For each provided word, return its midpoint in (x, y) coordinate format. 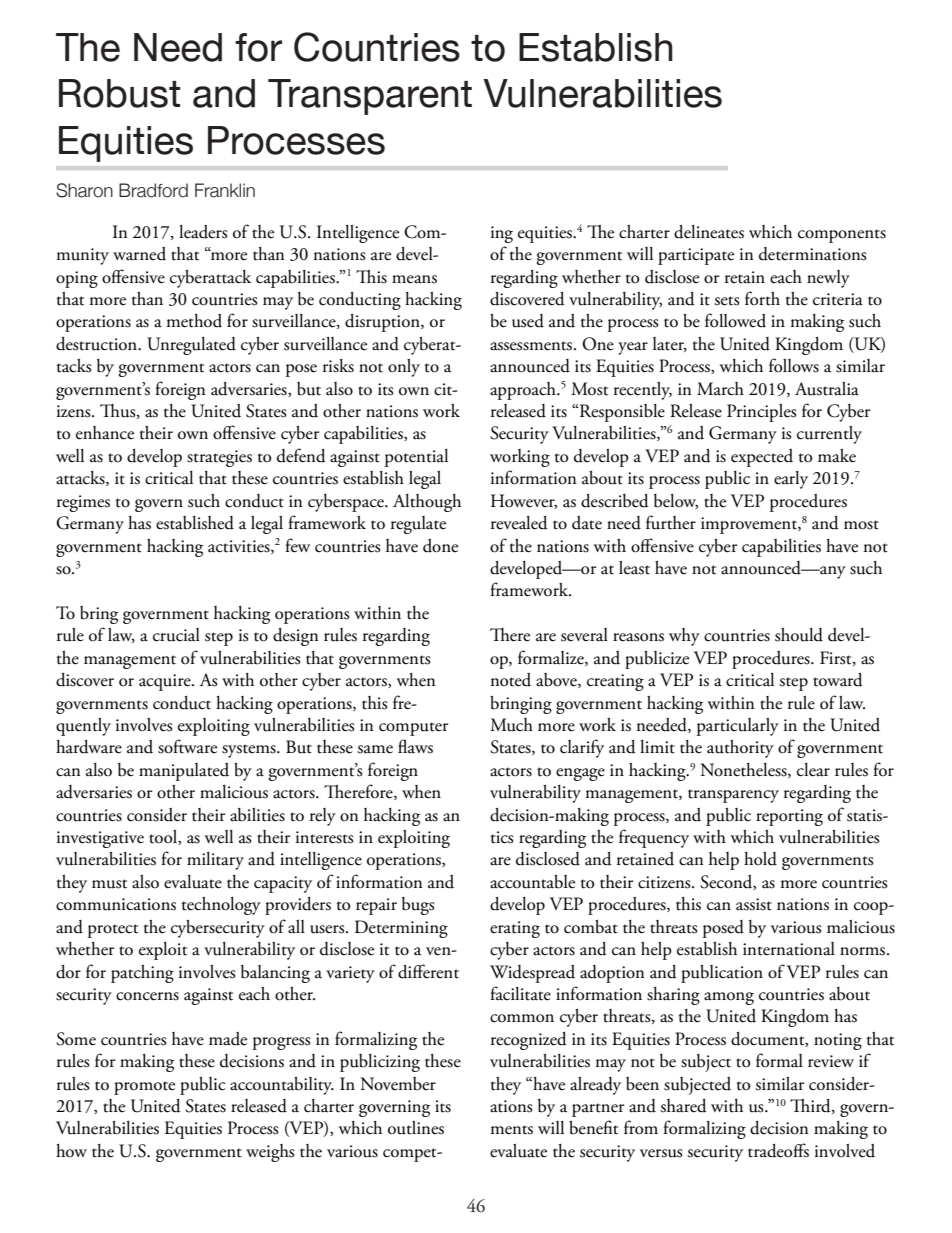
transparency (733, 796)
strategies (219, 458)
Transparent (370, 97)
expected (762, 458)
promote (144, 1088)
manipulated (184, 772)
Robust (119, 93)
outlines (416, 1128)
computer (413, 729)
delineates (709, 232)
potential (416, 458)
